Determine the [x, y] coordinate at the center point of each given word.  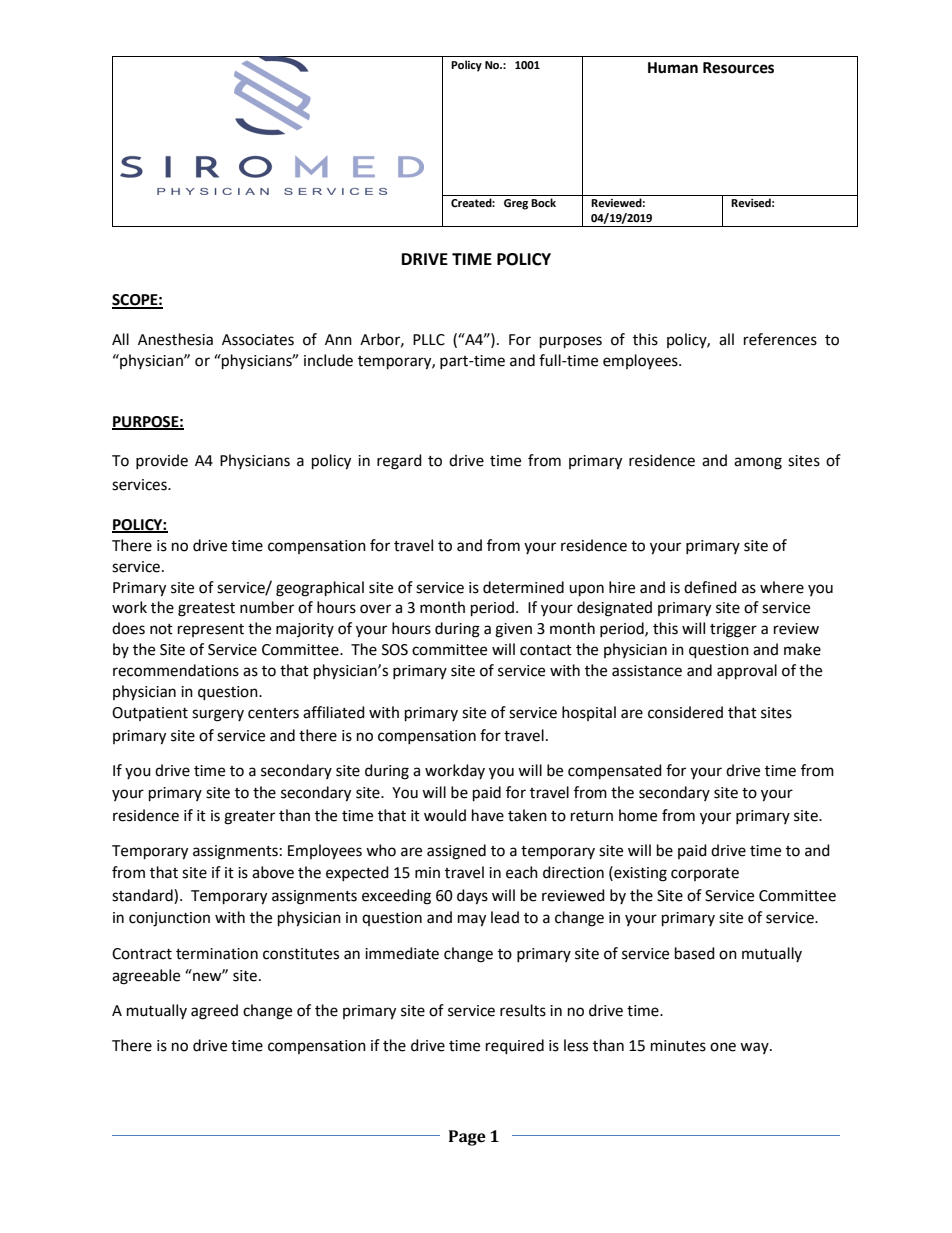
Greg [516, 204]
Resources [738, 68]
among [758, 463]
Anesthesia [175, 339]
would [445, 815]
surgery [218, 715]
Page [467, 1138]
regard [399, 462]
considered [685, 712]
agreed [214, 1012]
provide [162, 461]
